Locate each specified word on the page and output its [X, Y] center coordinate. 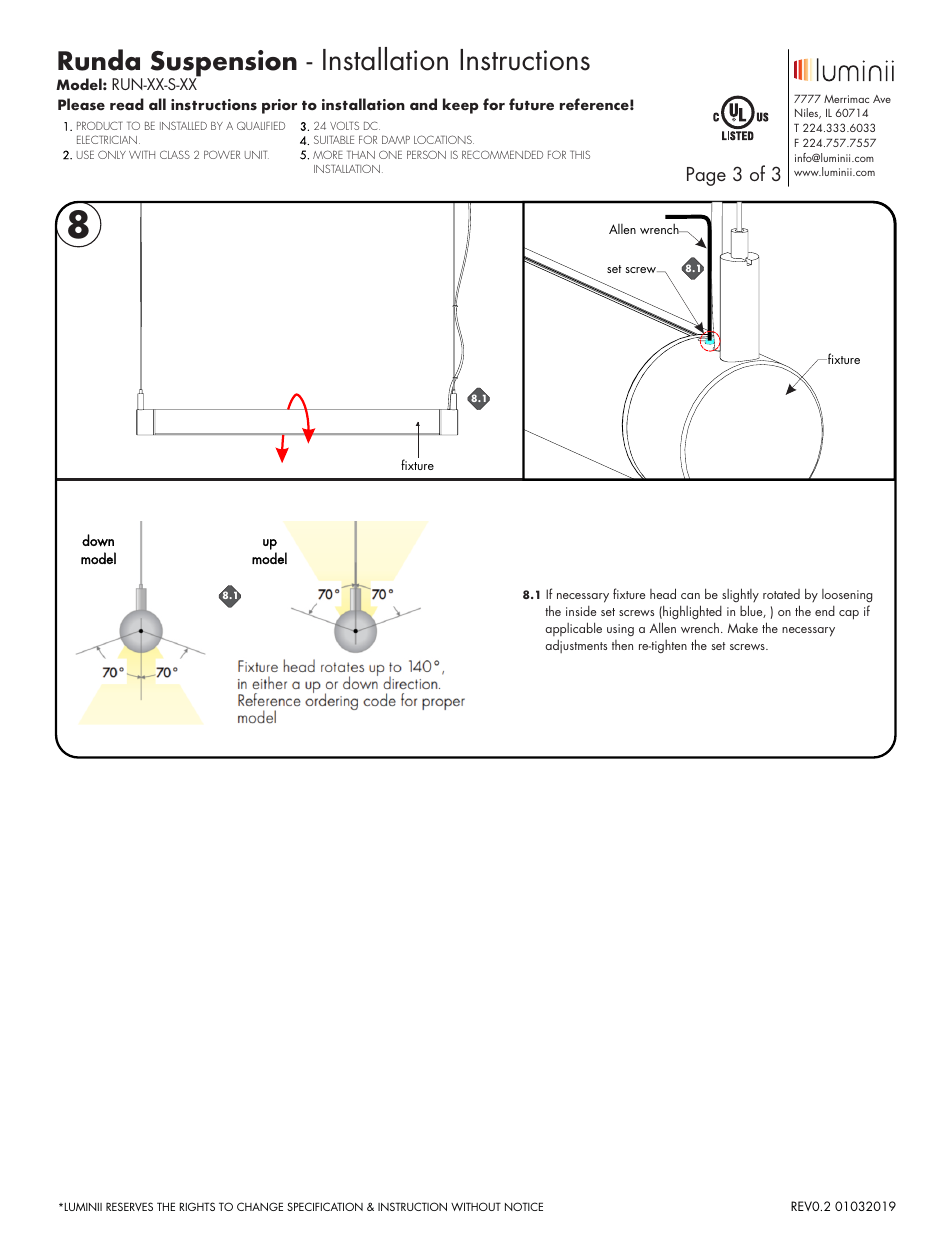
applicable [573, 629]
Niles [808, 113]
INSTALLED [183, 125]
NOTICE [524, 1206]
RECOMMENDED [502, 154]
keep [461, 106]
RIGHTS [197, 1206]
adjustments [576, 646]
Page [706, 176]
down [98, 540]
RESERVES [129, 1206]
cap [849, 615]
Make [743, 628]
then [622, 645]
